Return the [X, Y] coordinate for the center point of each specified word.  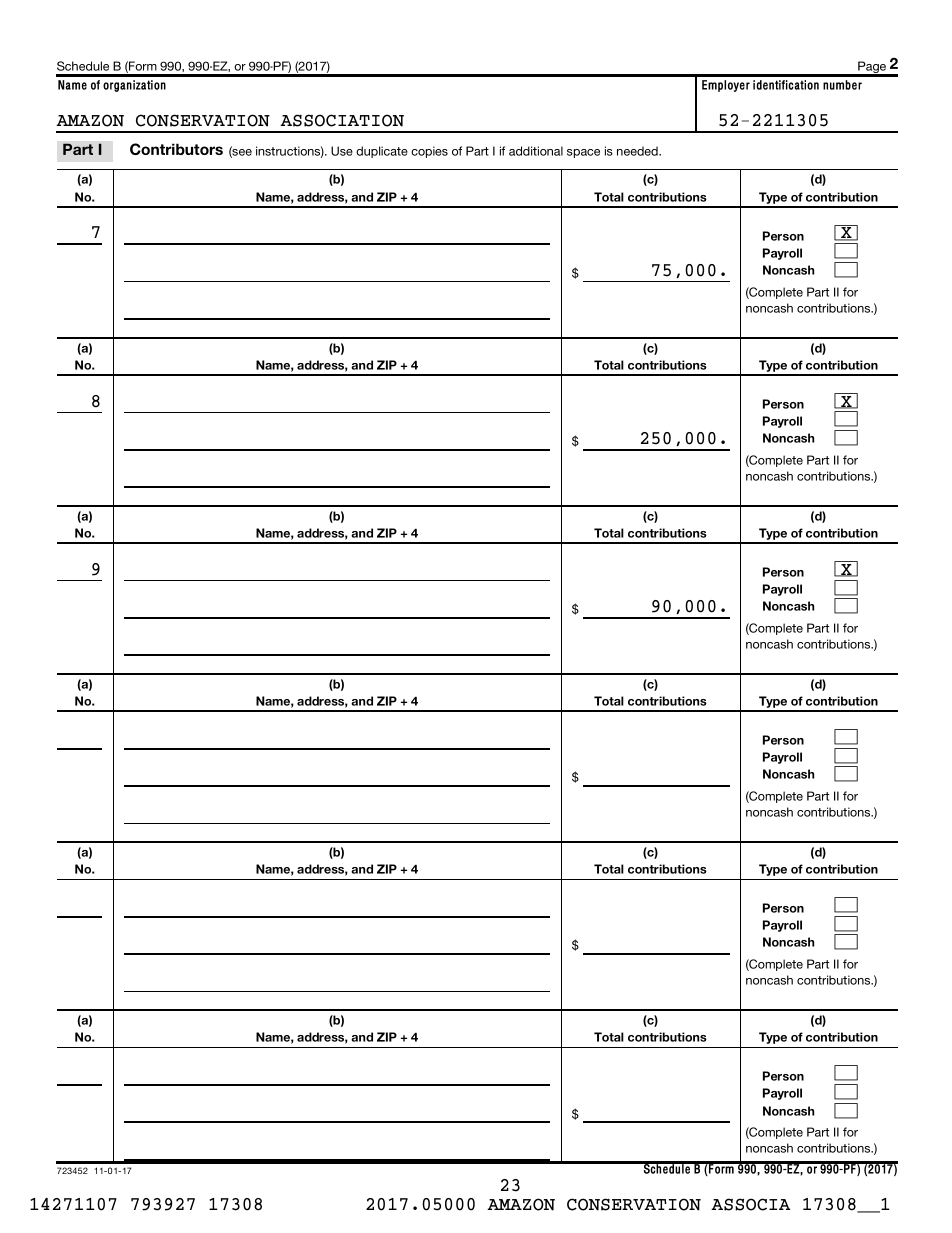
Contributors [176, 149]
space [583, 153]
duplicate [382, 152]
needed [638, 151]
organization [134, 86]
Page [872, 68]
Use [342, 151]
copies [429, 152]
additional [536, 151]
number [842, 85]
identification [786, 85]
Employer [726, 86]
